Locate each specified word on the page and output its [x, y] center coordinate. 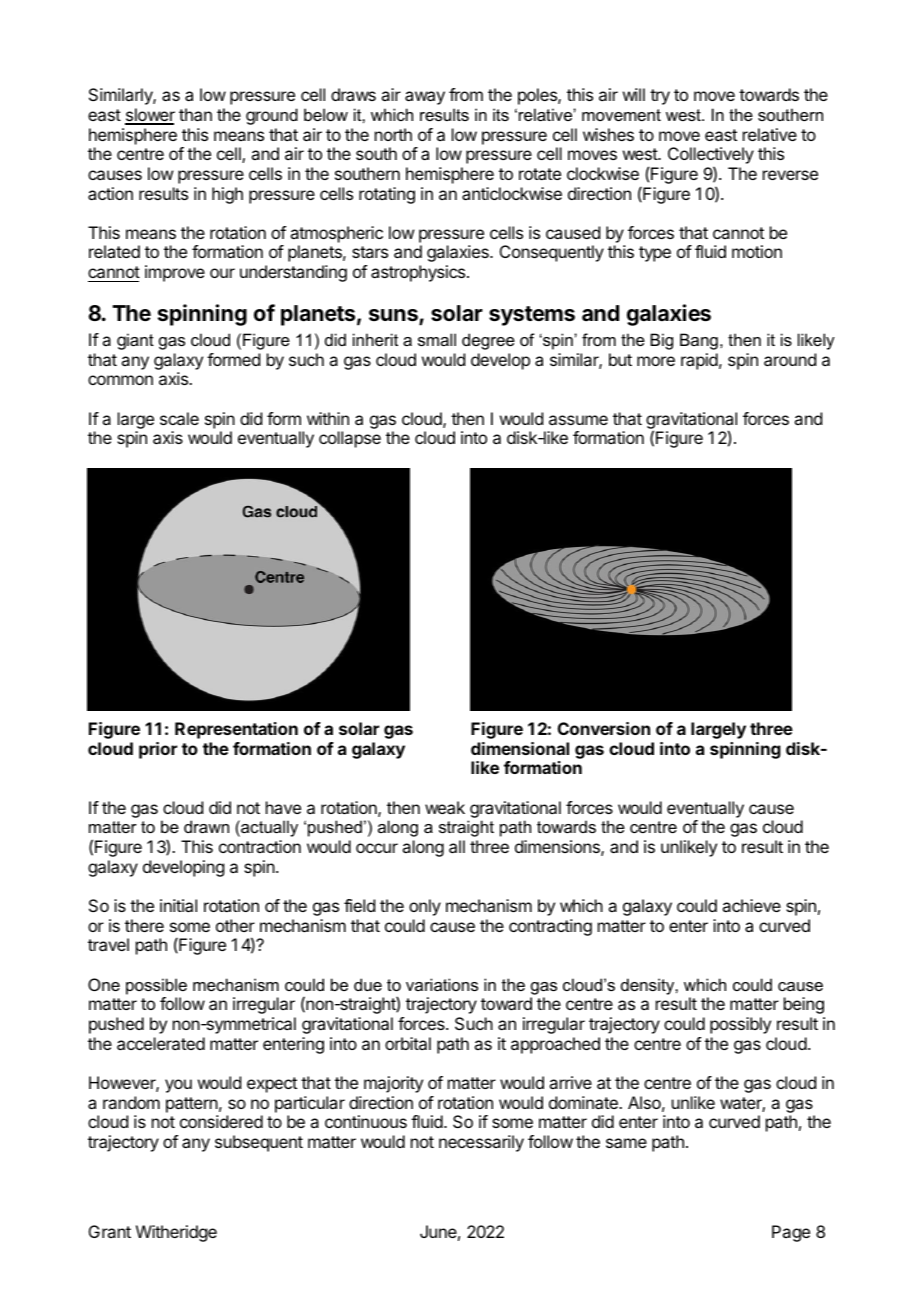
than [195, 114]
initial [178, 905]
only [425, 907]
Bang [699, 341]
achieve [751, 905]
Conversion [604, 728]
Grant [110, 1231]
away [425, 98]
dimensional [520, 748]
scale [179, 418]
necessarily [481, 1143]
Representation [236, 730]
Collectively [711, 157]
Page [791, 1233]
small [437, 339]
